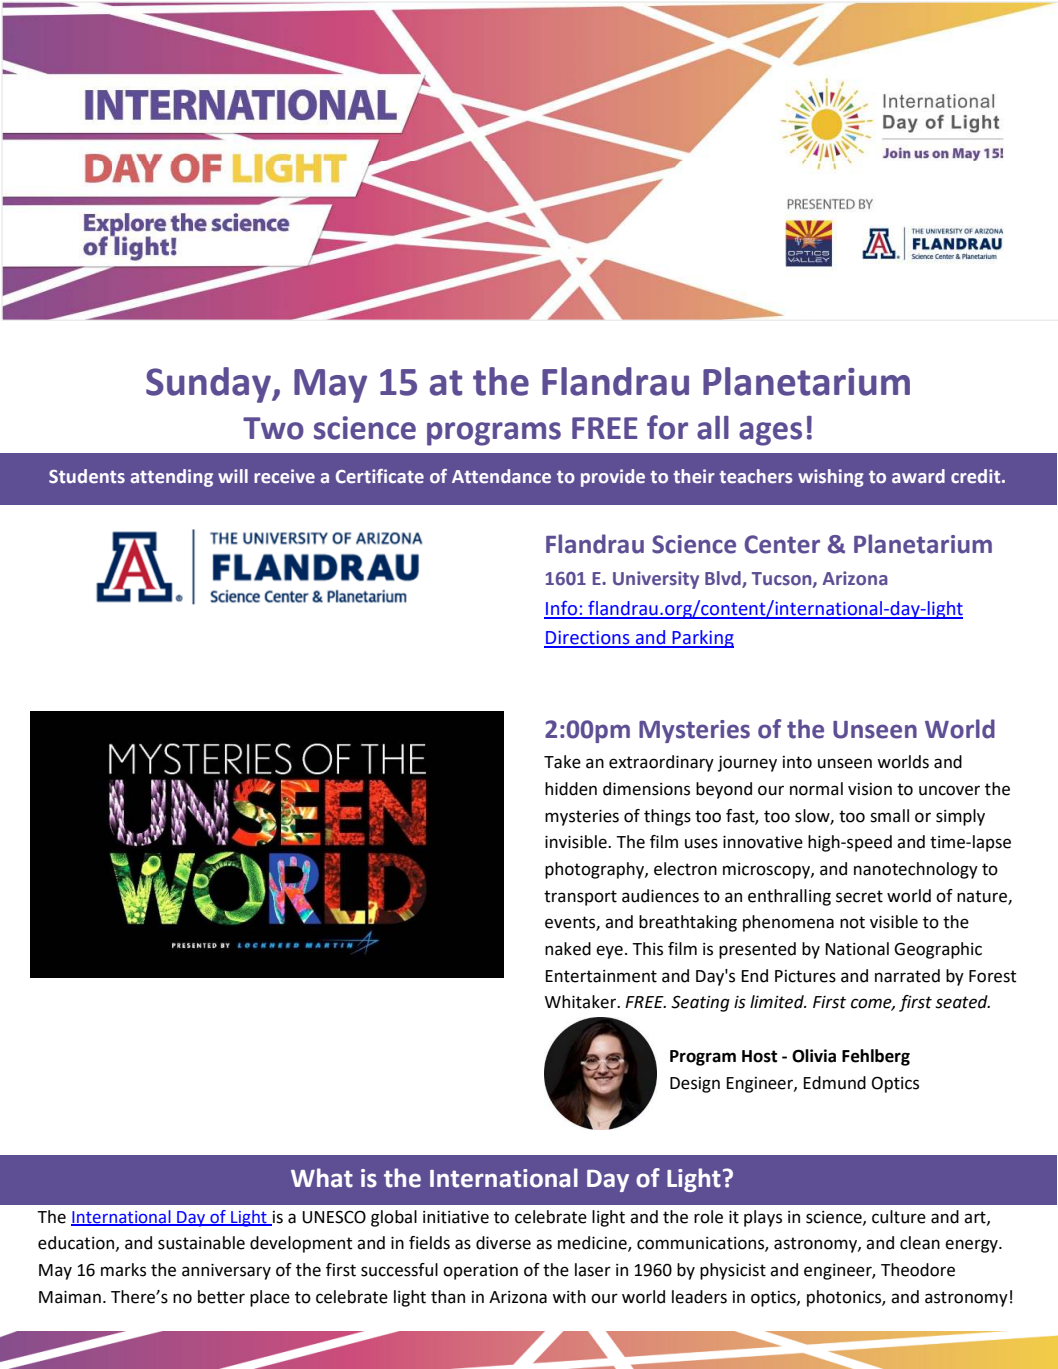 The height and width of the image is (1369, 1058). Describe the element at coordinates (480, 1272) in the image. I see `operation` at that location.
